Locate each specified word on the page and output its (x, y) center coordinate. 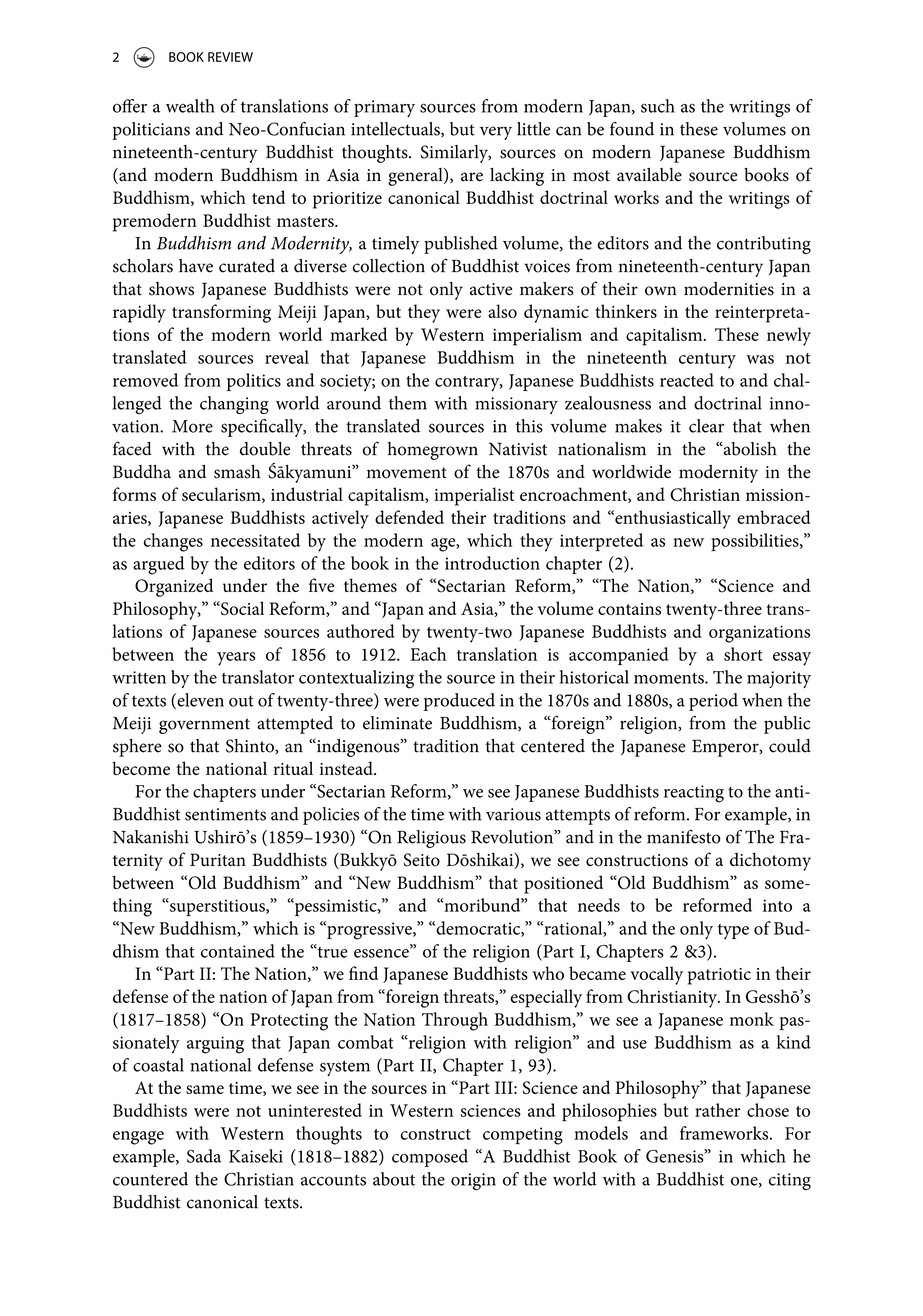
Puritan (218, 859)
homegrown (433, 451)
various (513, 814)
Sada (204, 1156)
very (496, 133)
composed (430, 1158)
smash (237, 472)
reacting (694, 794)
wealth (190, 106)
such (658, 106)
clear (706, 426)
